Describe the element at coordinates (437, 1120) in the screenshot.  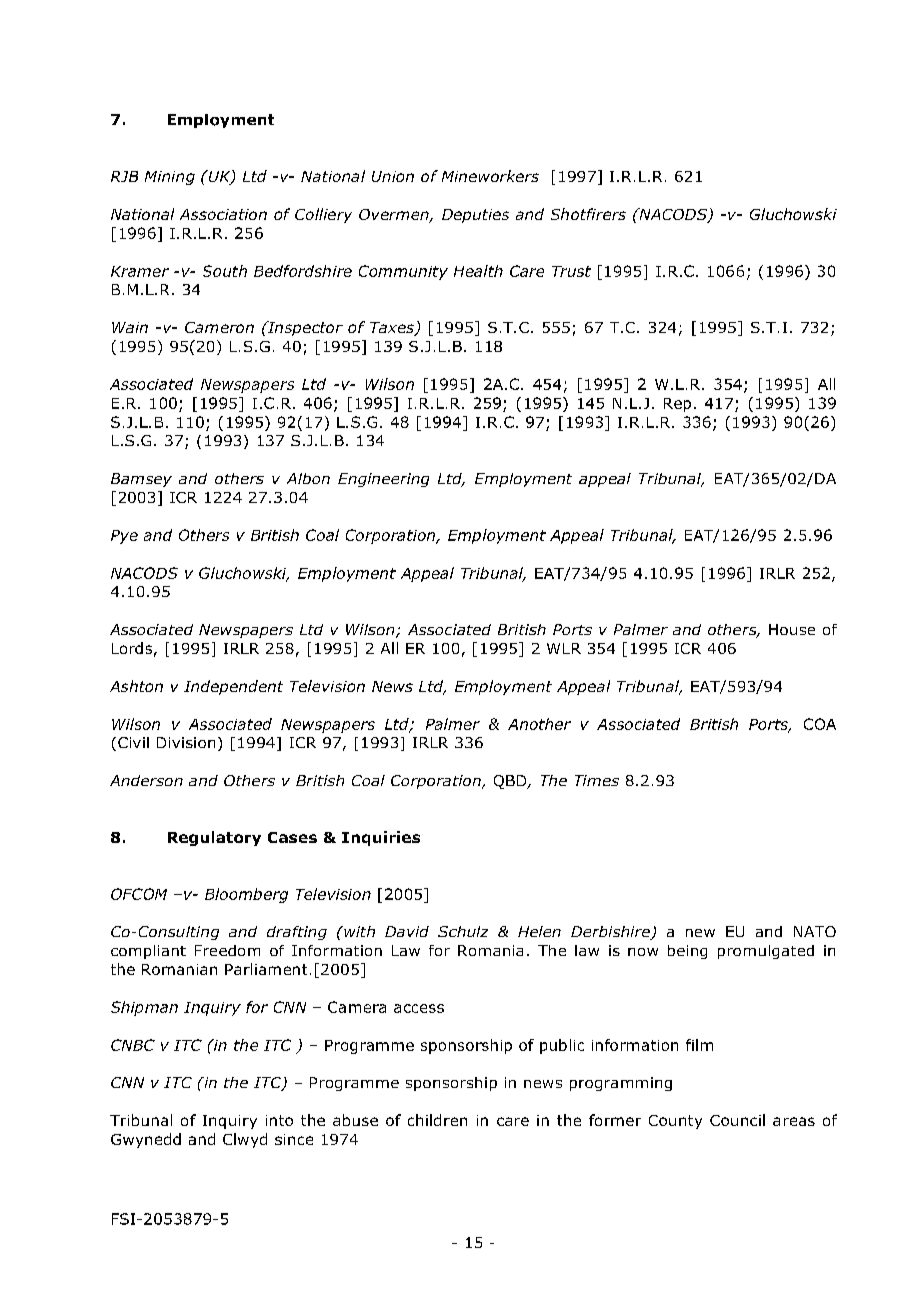
I see `children` at that location.
